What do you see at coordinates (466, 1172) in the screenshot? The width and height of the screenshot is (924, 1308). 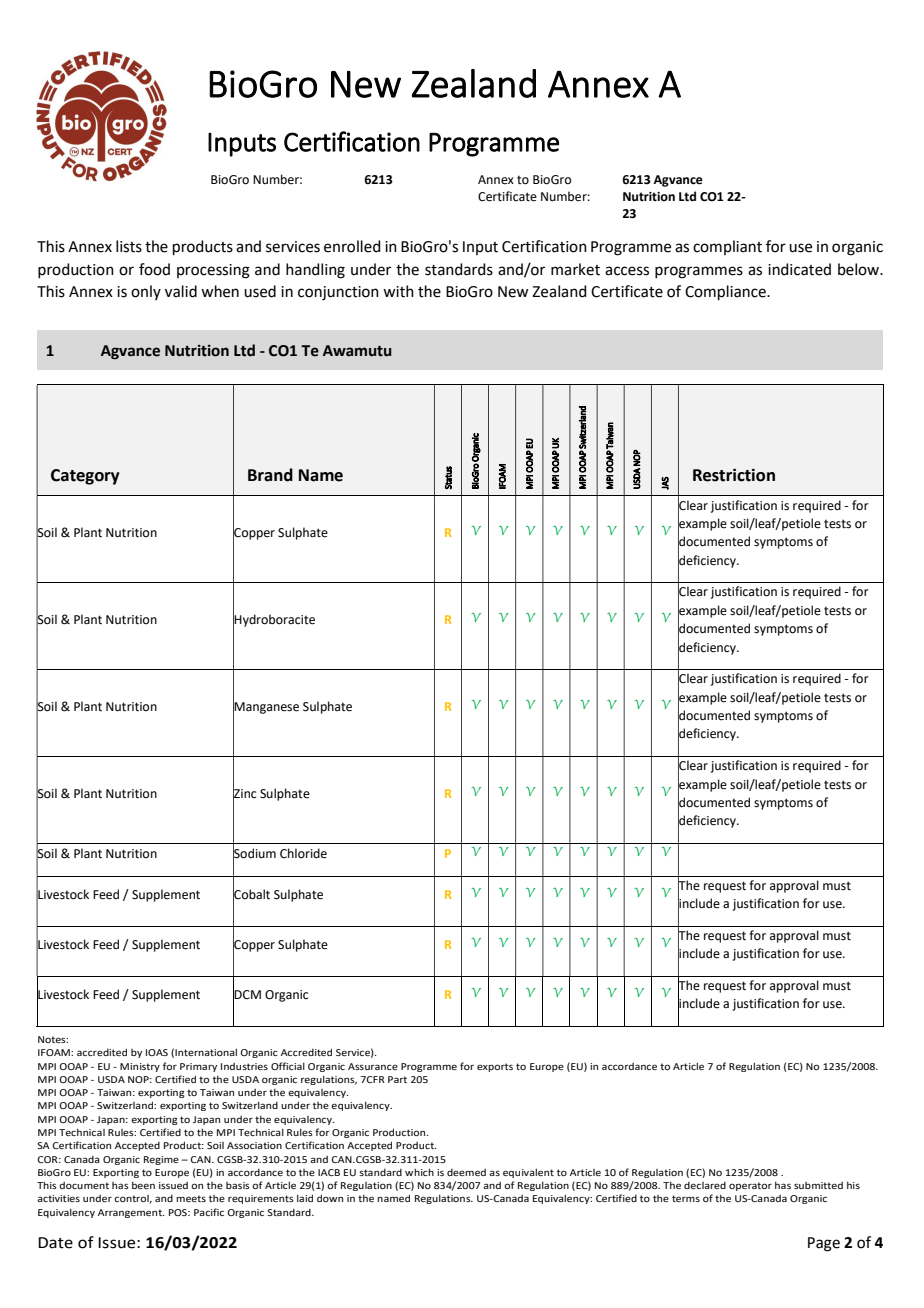 I see `deemed` at bounding box center [466, 1172].
